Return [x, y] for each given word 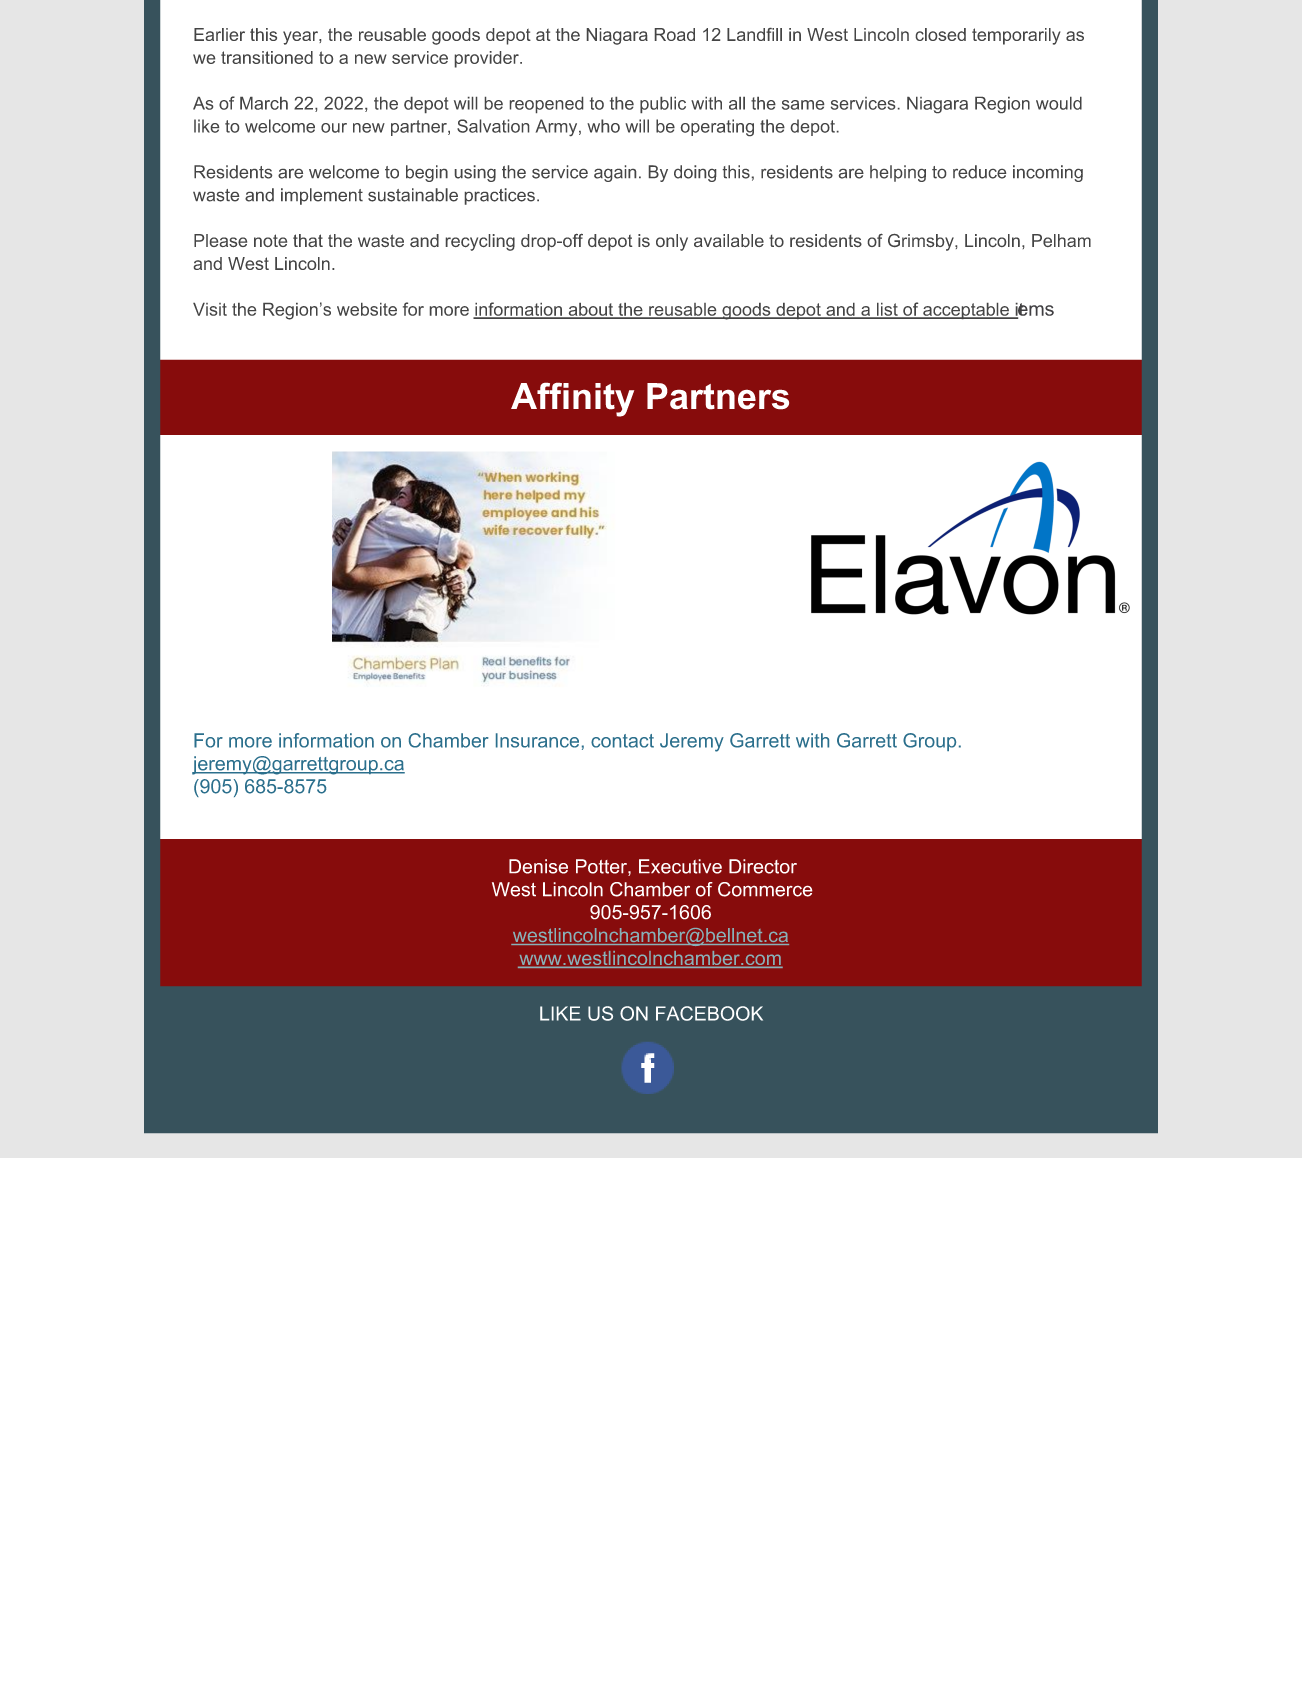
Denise [538, 866]
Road [675, 34]
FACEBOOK [709, 1013]
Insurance [537, 740]
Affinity [572, 399]
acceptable [966, 311]
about [590, 310]
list [887, 310]
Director [763, 866]
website [367, 309]
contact [622, 741]
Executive [680, 866]
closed [941, 34]
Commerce [765, 889]
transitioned [267, 57]
